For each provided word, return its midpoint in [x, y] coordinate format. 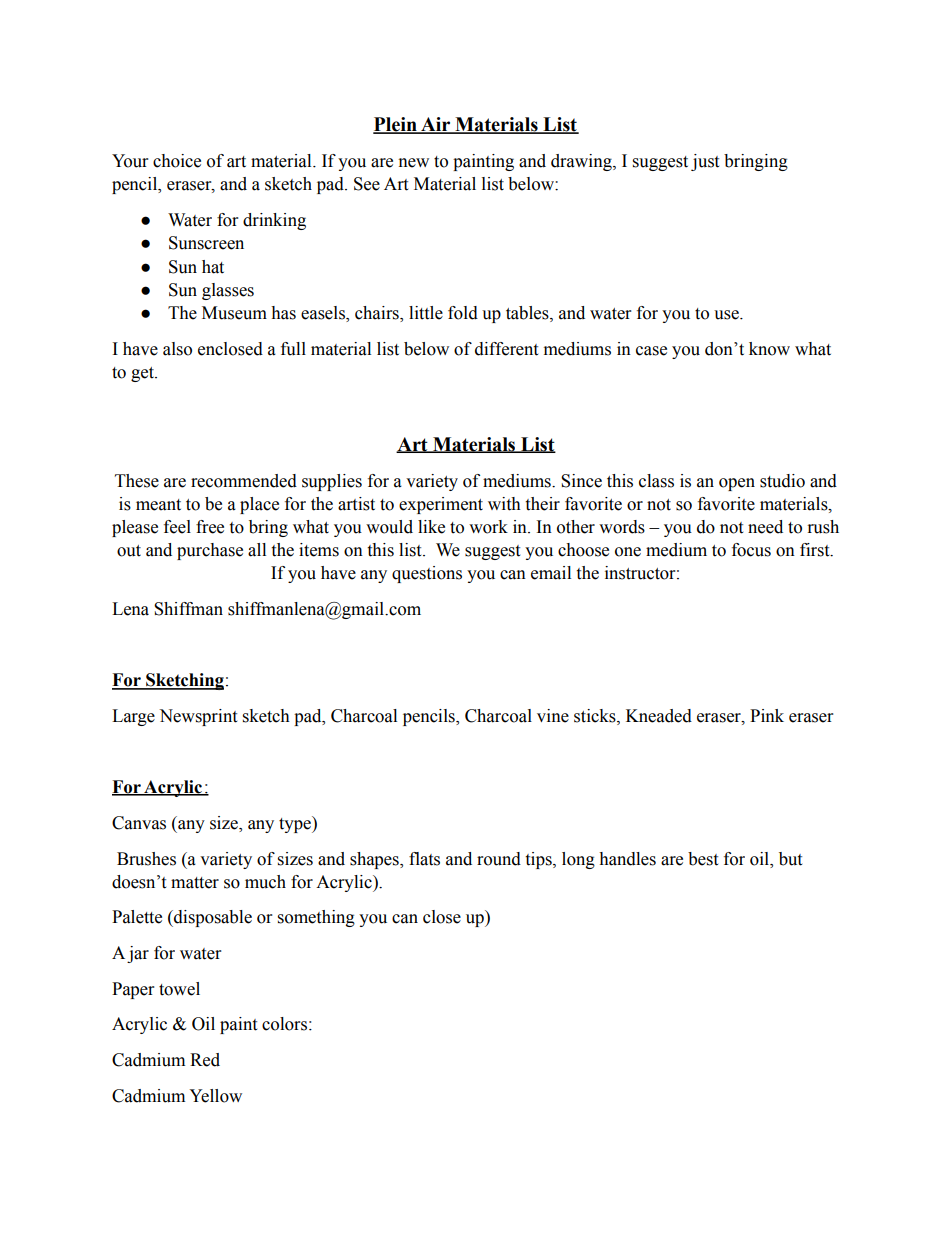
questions [427, 574]
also [177, 349]
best [703, 859]
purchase [210, 551]
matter [195, 883]
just [705, 162]
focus [751, 550]
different [506, 349]
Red [205, 1060]
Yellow [215, 1096]
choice [177, 161]
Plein [396, 125]
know [769, 349]
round [499, 859]
